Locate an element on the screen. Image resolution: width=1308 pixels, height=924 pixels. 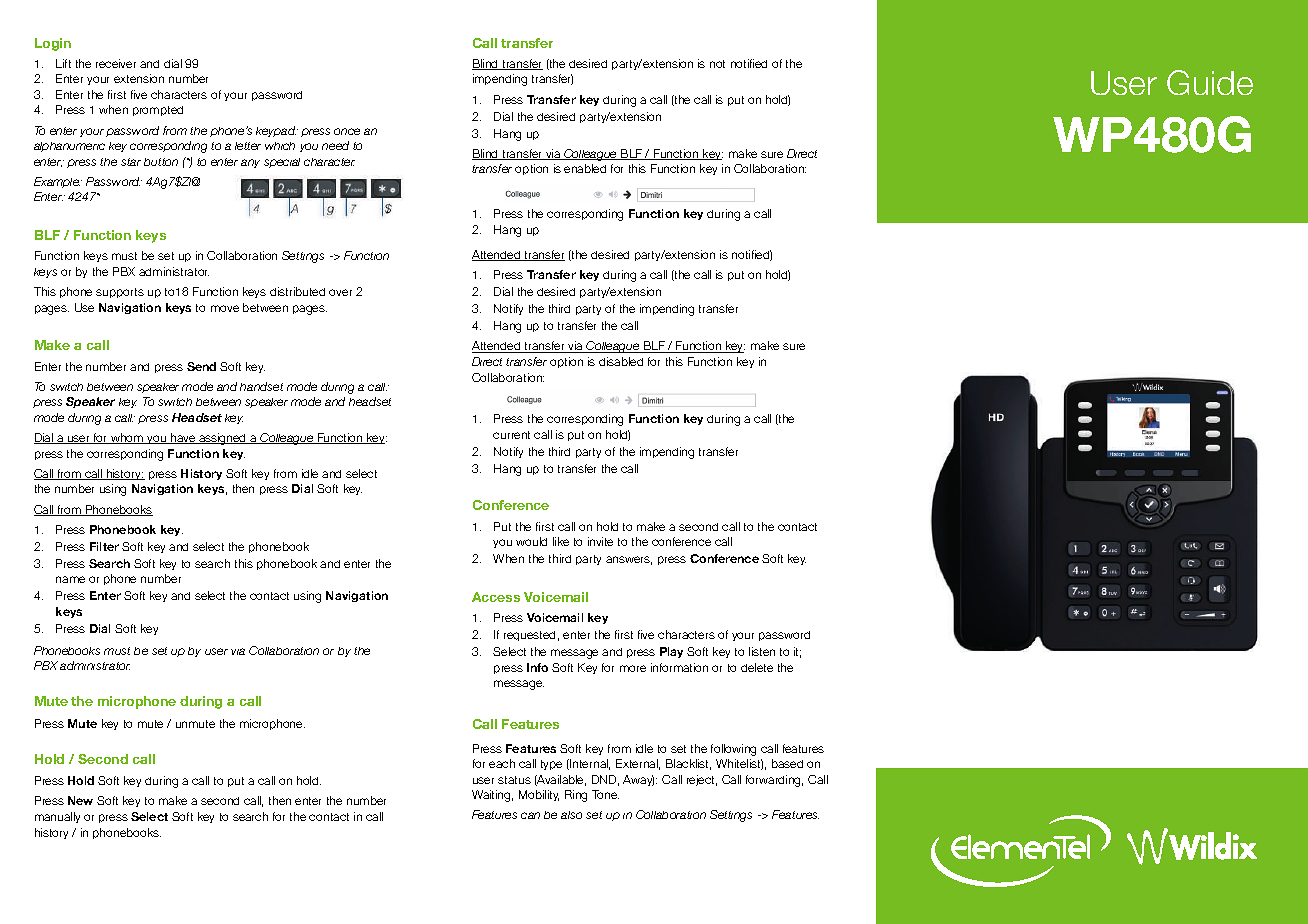
based is located at coordinates (787, 763).
